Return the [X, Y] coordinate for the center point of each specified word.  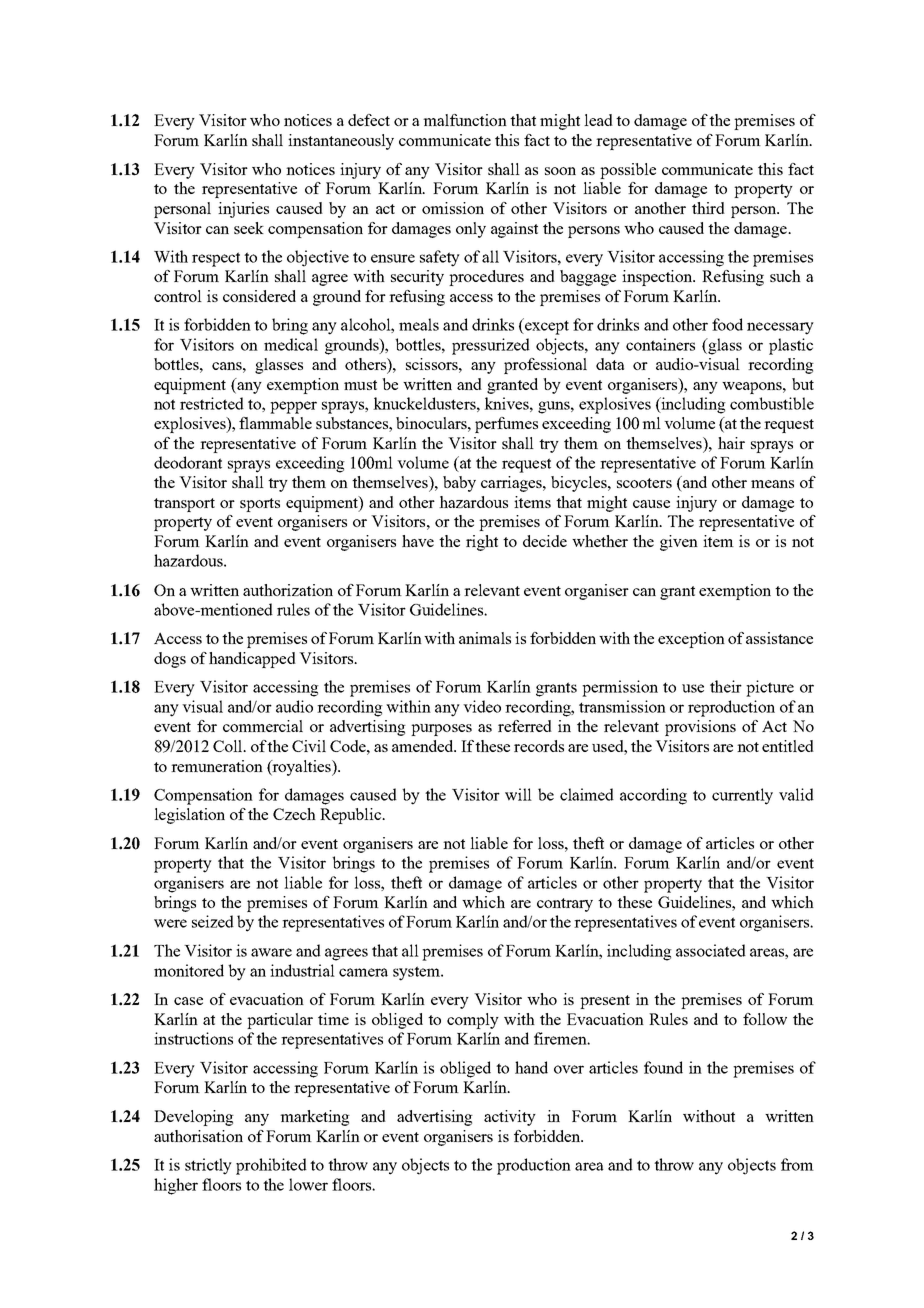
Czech [294, 814]
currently [742, 796]
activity [510, 1118]
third [708, 208]
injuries [243, 210]
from [797, 1164]
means [772, 484]
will [518, 794]
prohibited [271, 1166]
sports [260, 505]
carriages [512, 484]
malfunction [465, 120]
